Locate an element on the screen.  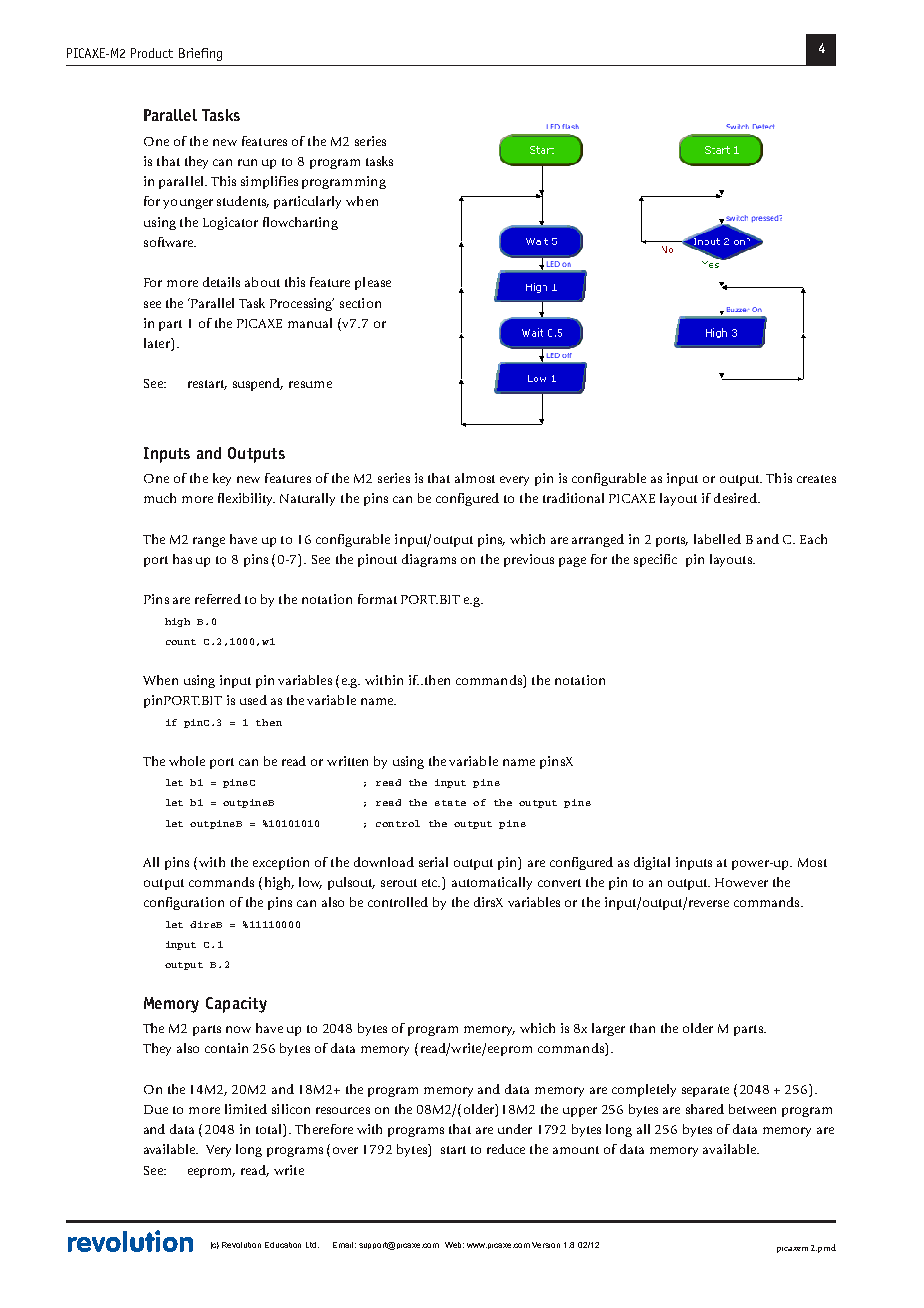
Education is located at coordinates (283, 1245).
